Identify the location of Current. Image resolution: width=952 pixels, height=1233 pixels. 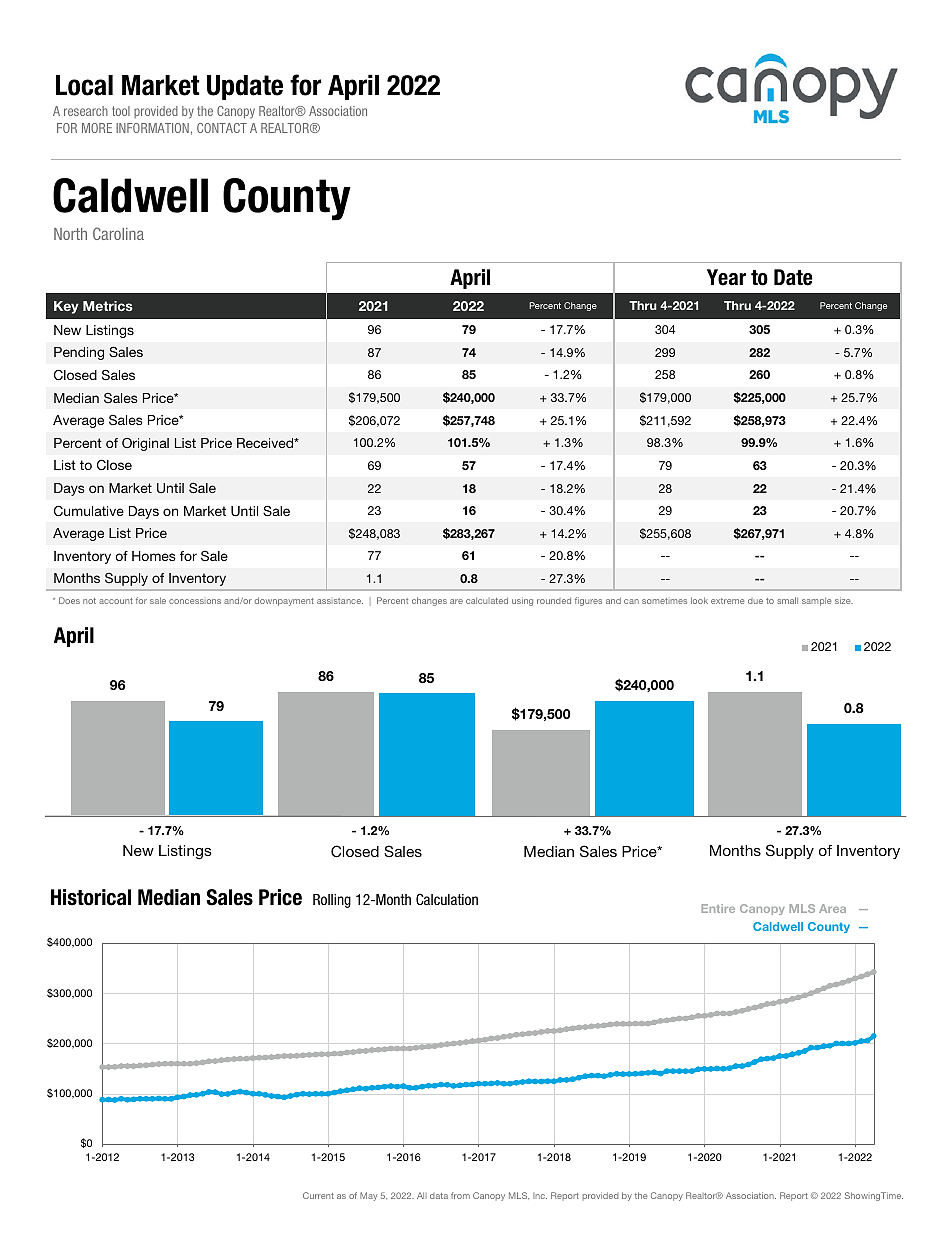
(318, 1195).
